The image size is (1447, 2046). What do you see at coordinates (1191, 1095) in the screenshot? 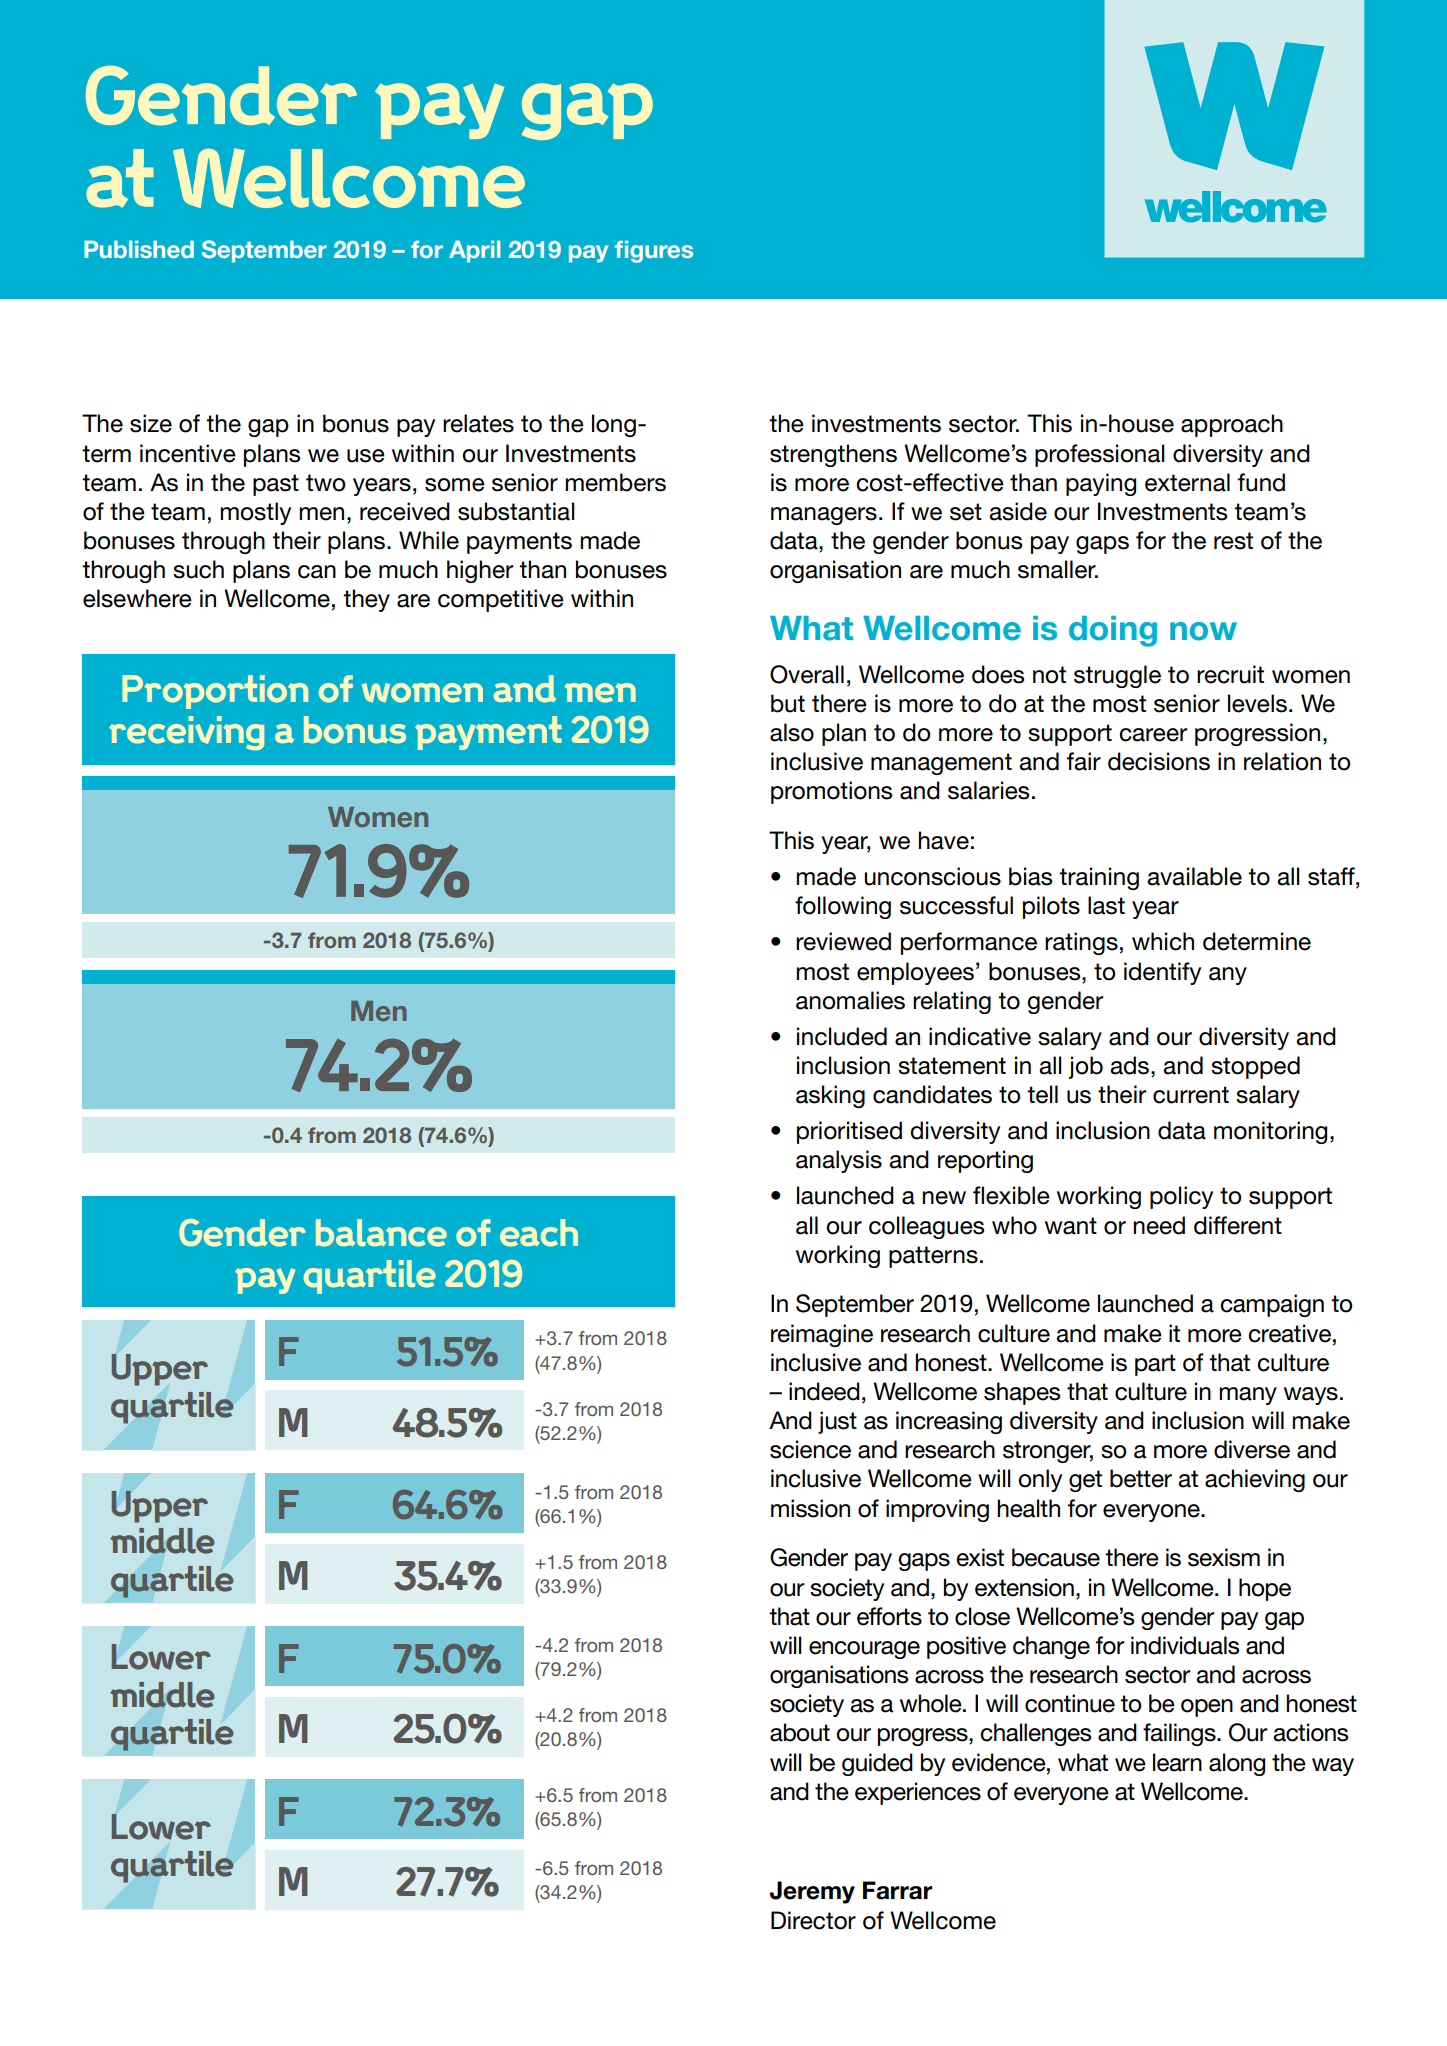
I see `current` at bounding box center [1191, 1095].
